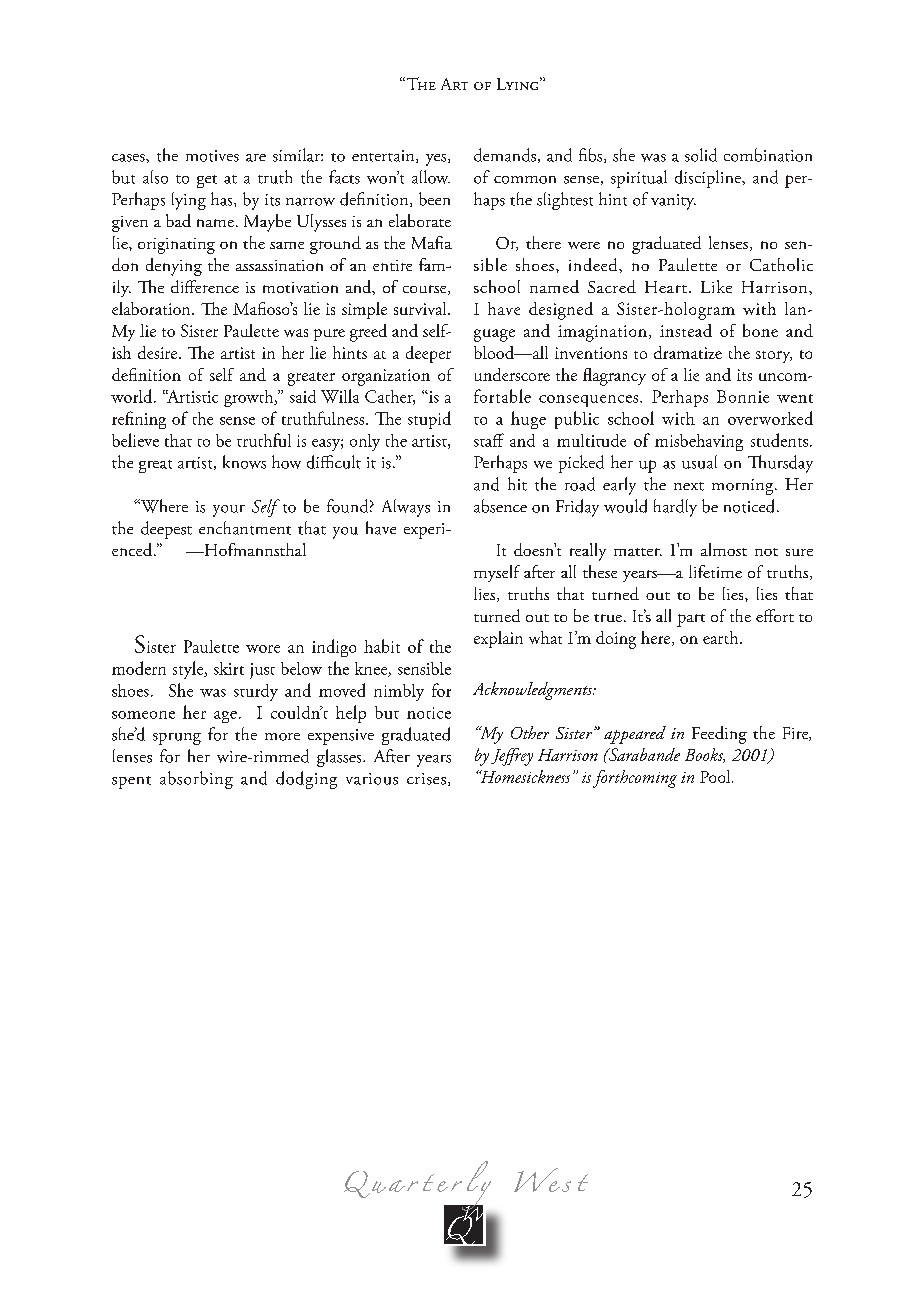  Describe the element at coordinates (722, 637) in the screenshot. I see `earth` at that location.
